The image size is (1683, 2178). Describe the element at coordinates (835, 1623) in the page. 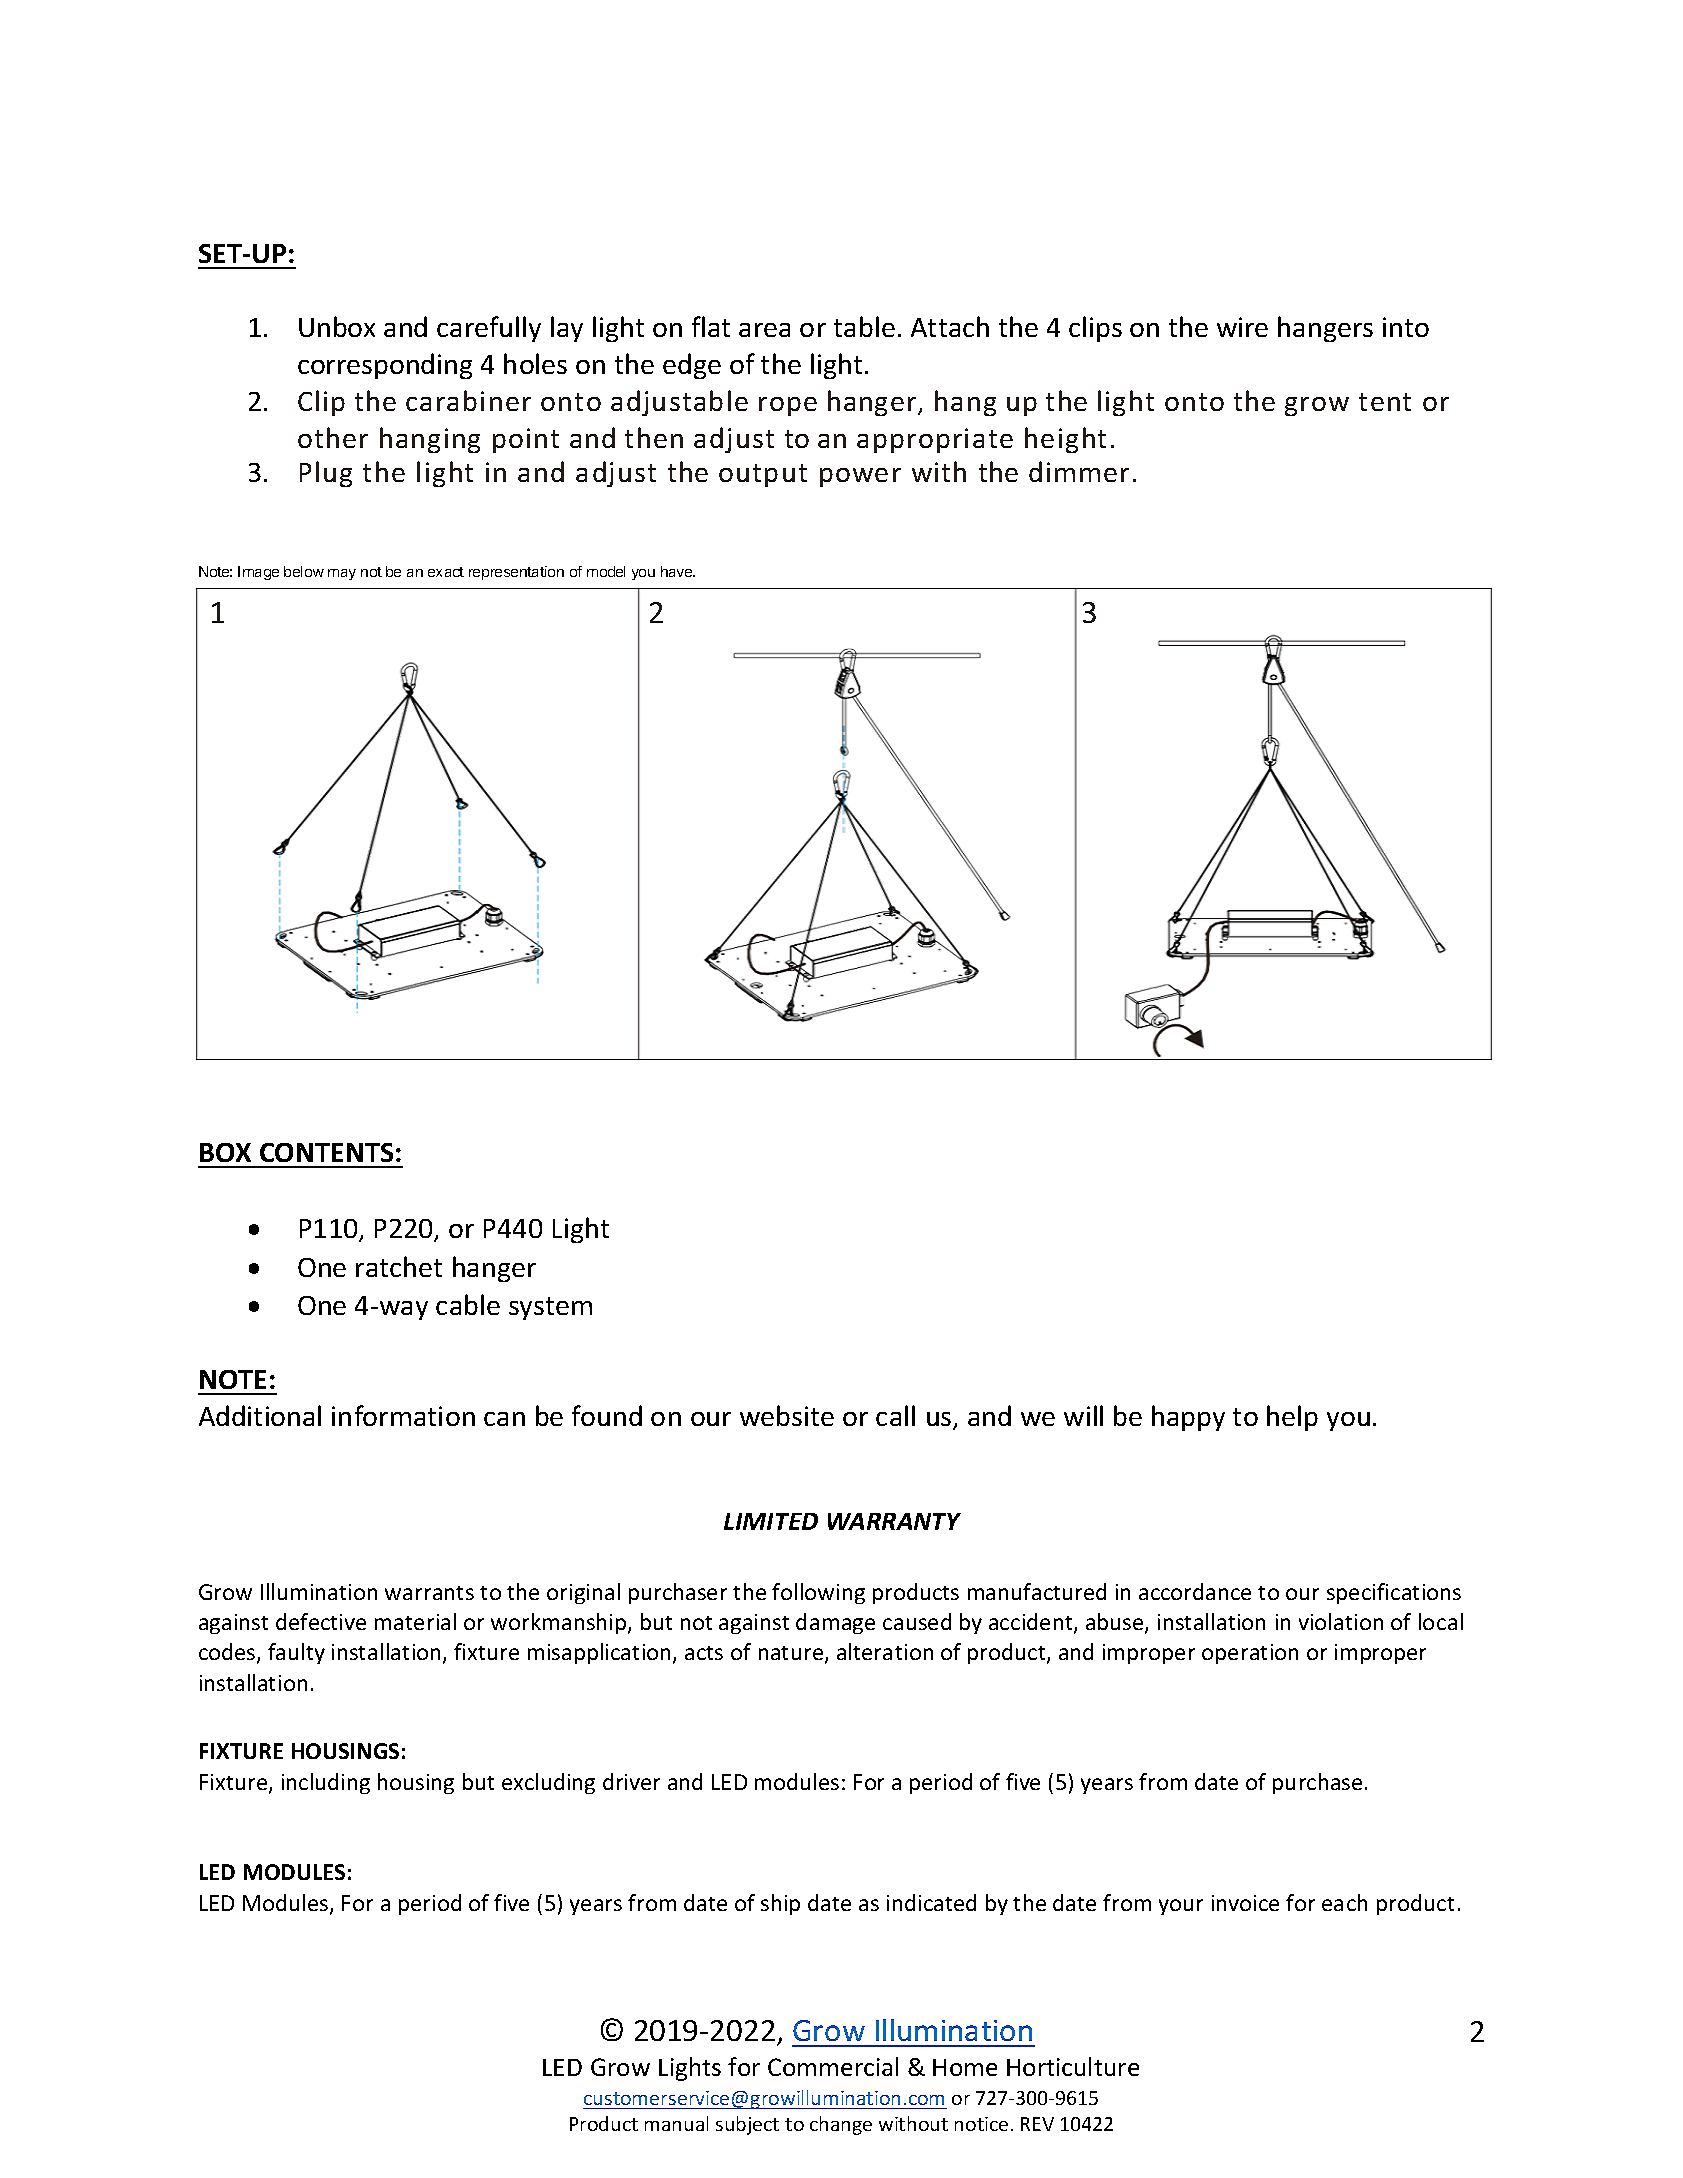

I see `damage` at that location.
